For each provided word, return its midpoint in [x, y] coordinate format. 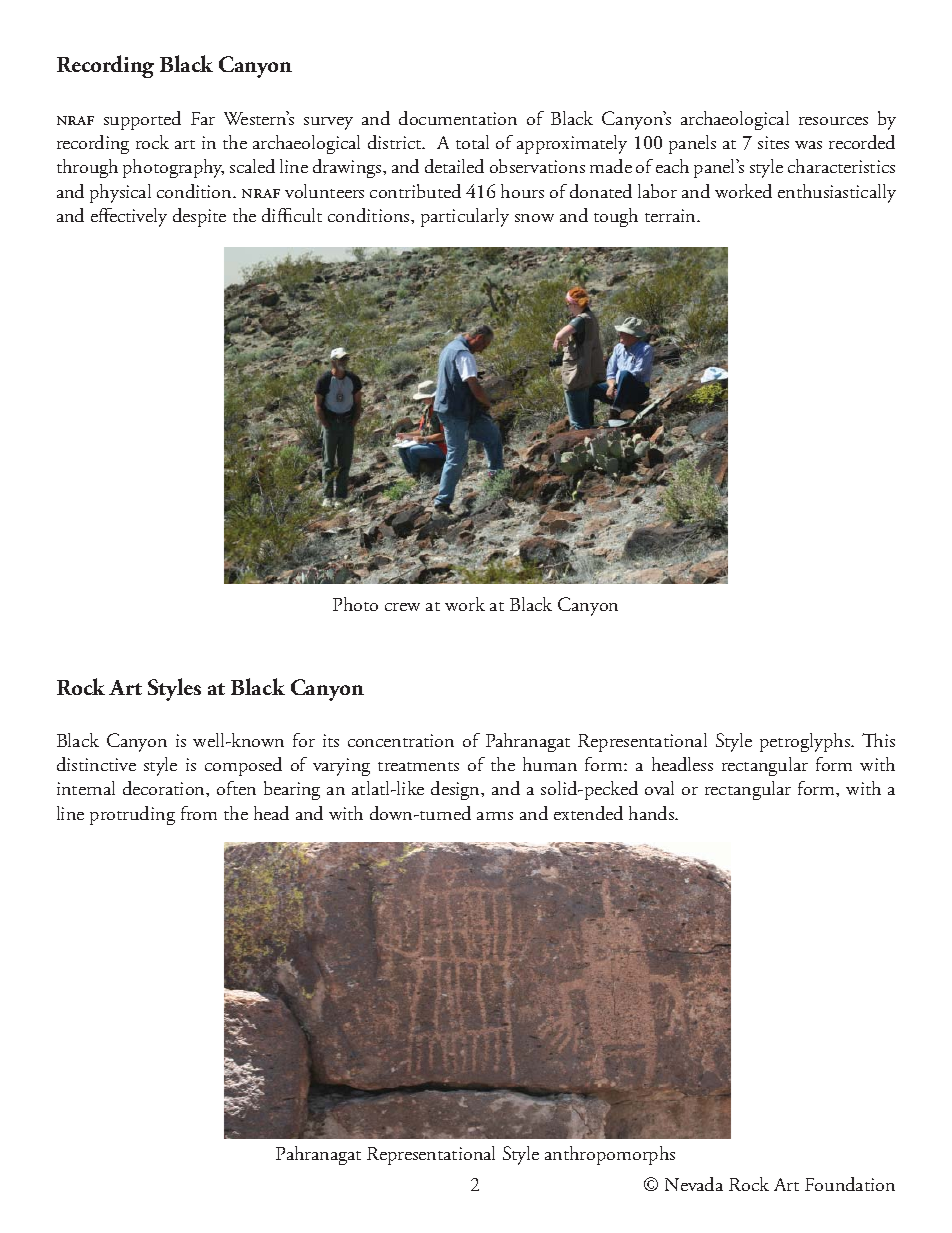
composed [243, 766]
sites [773, 142]
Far [203, 118]
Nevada [694, 1184]
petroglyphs [806, 742]
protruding [132, 815]
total [472, 142]
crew [402, 607]
